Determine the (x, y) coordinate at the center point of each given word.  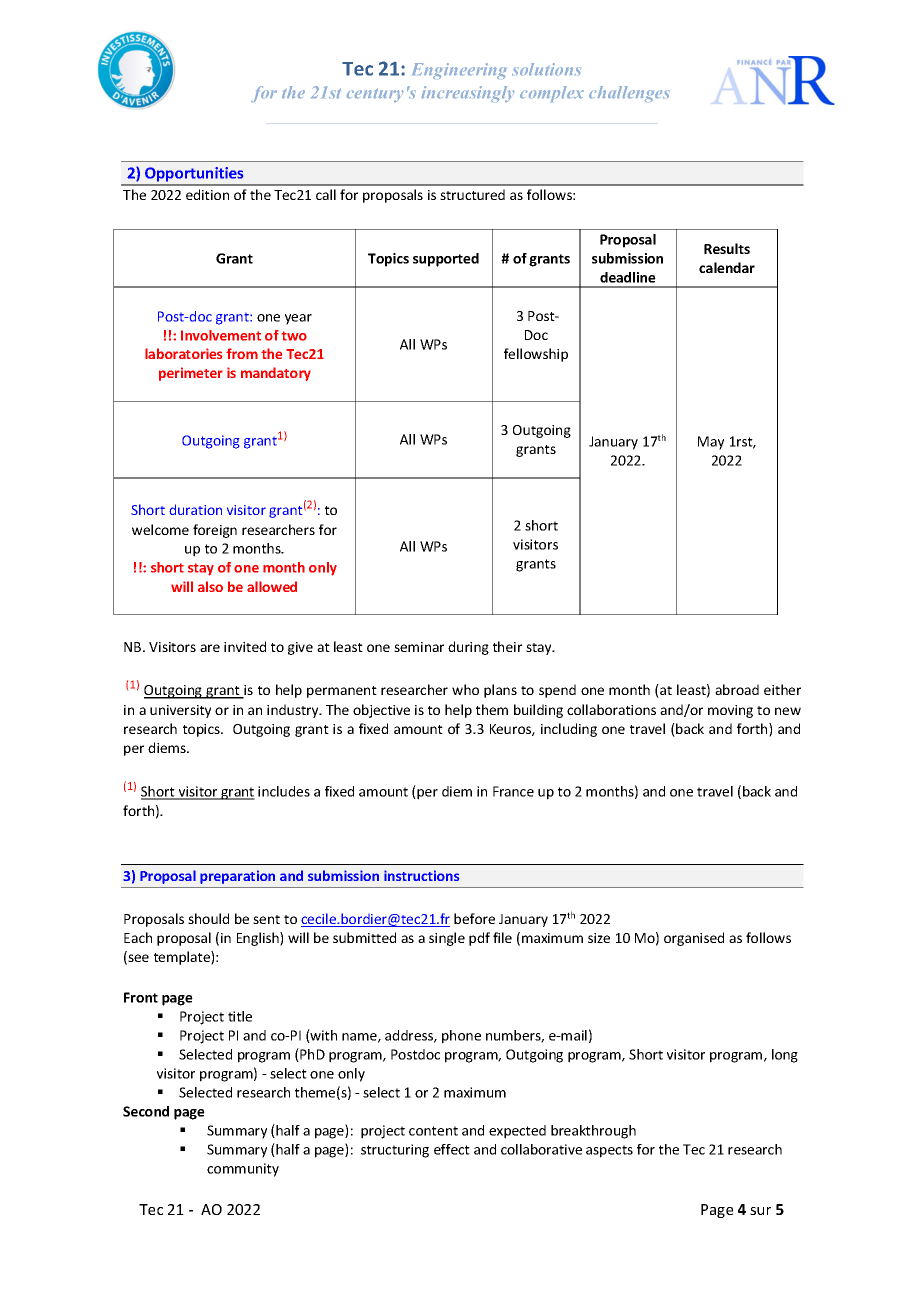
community (243, 1170)
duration (195, 509)
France (513, 791)
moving (730, 711)
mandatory (276, 374)
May (711, 443)
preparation (237, 877)
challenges (629, 94)
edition (207, 194)
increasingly (468, 94)
